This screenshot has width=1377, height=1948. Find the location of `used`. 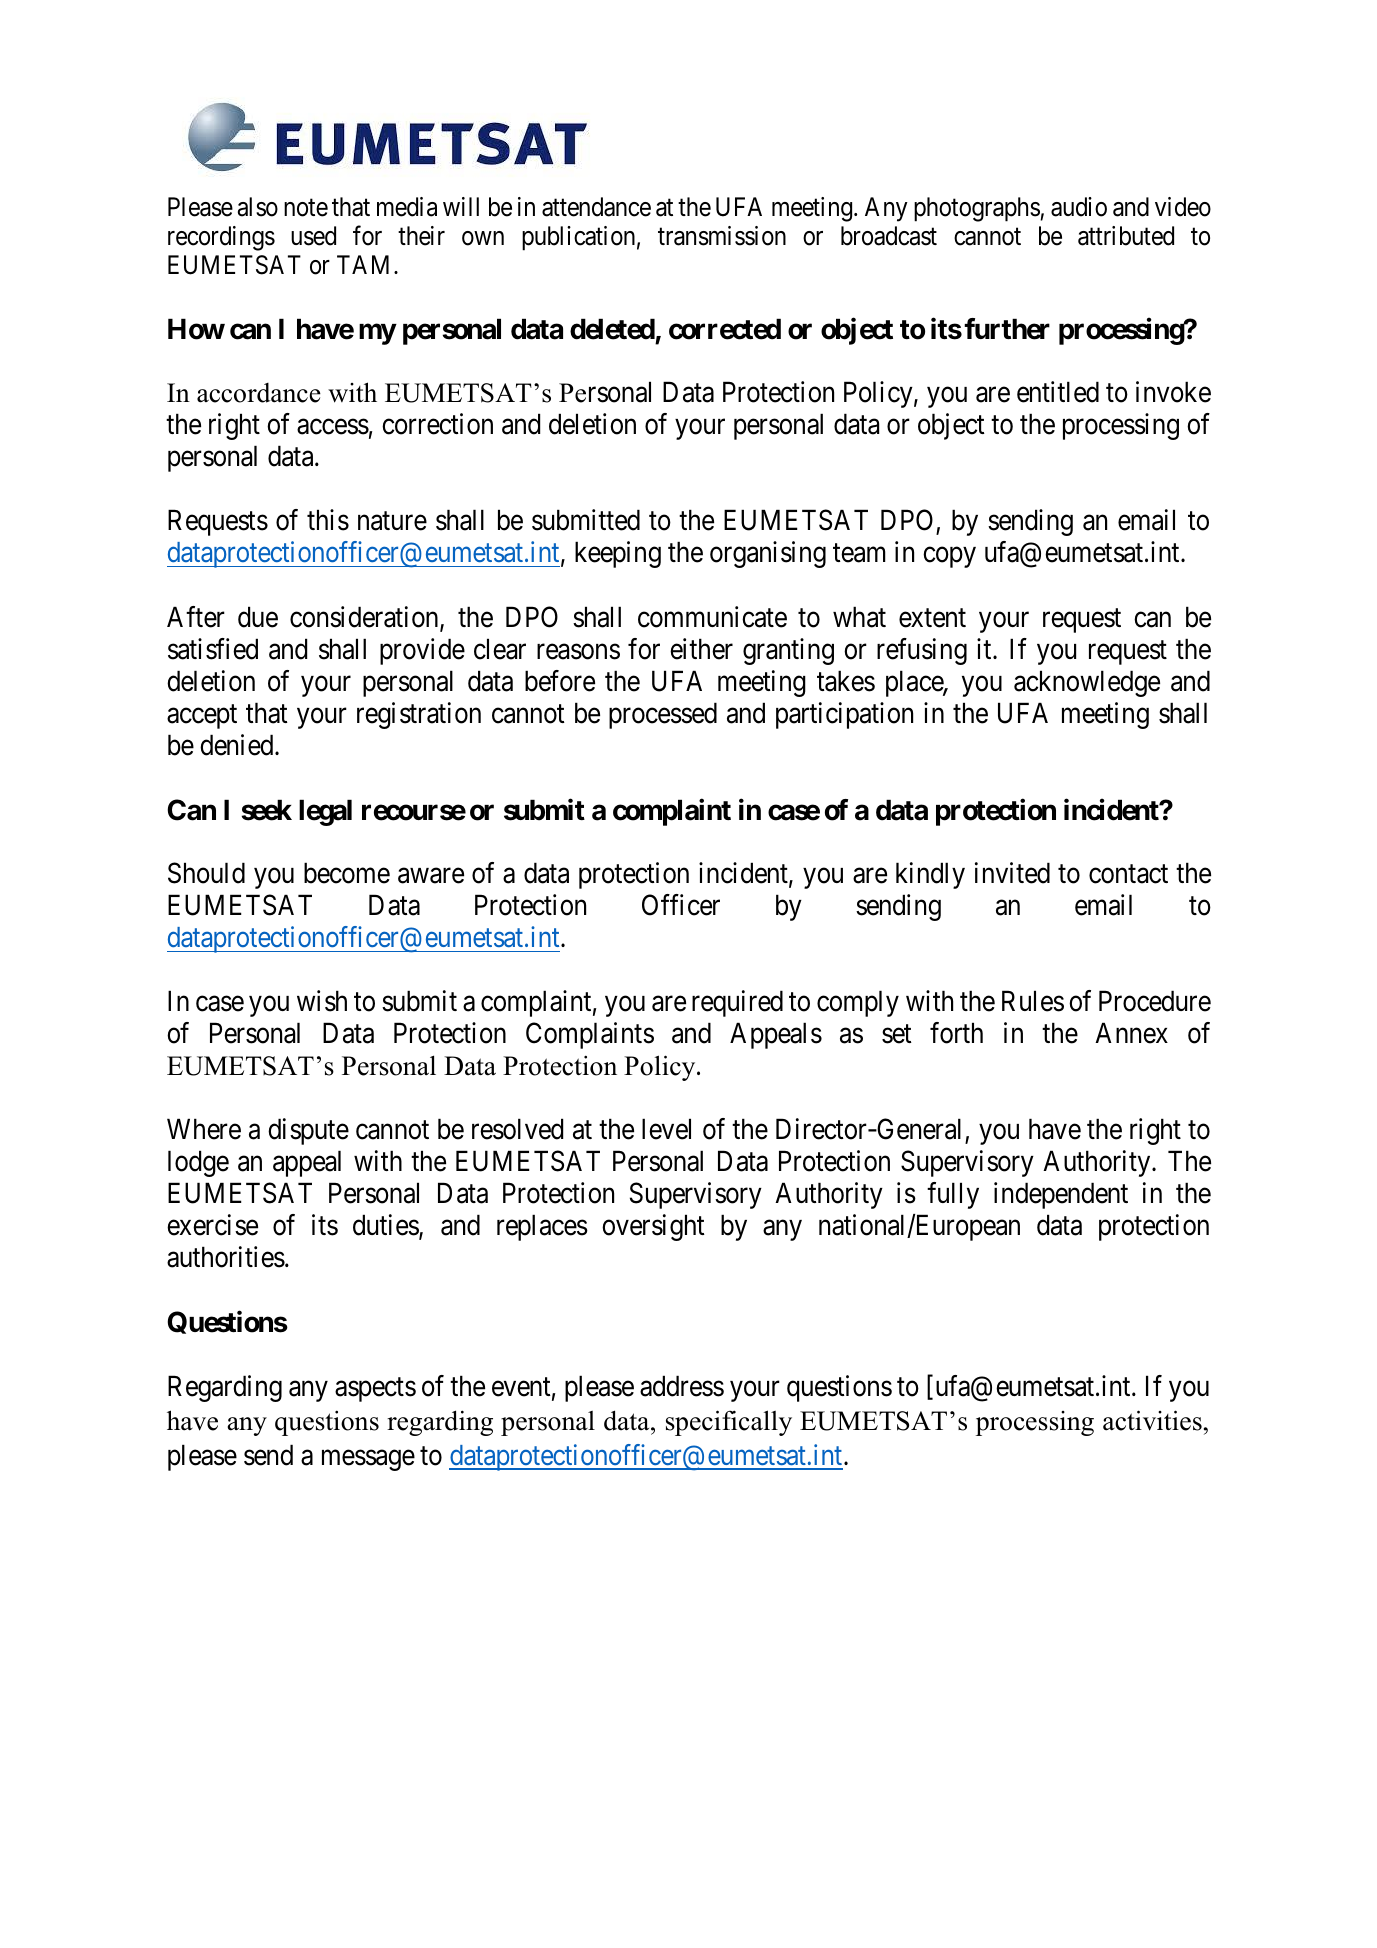

used is located at coordinates (313, 236).
